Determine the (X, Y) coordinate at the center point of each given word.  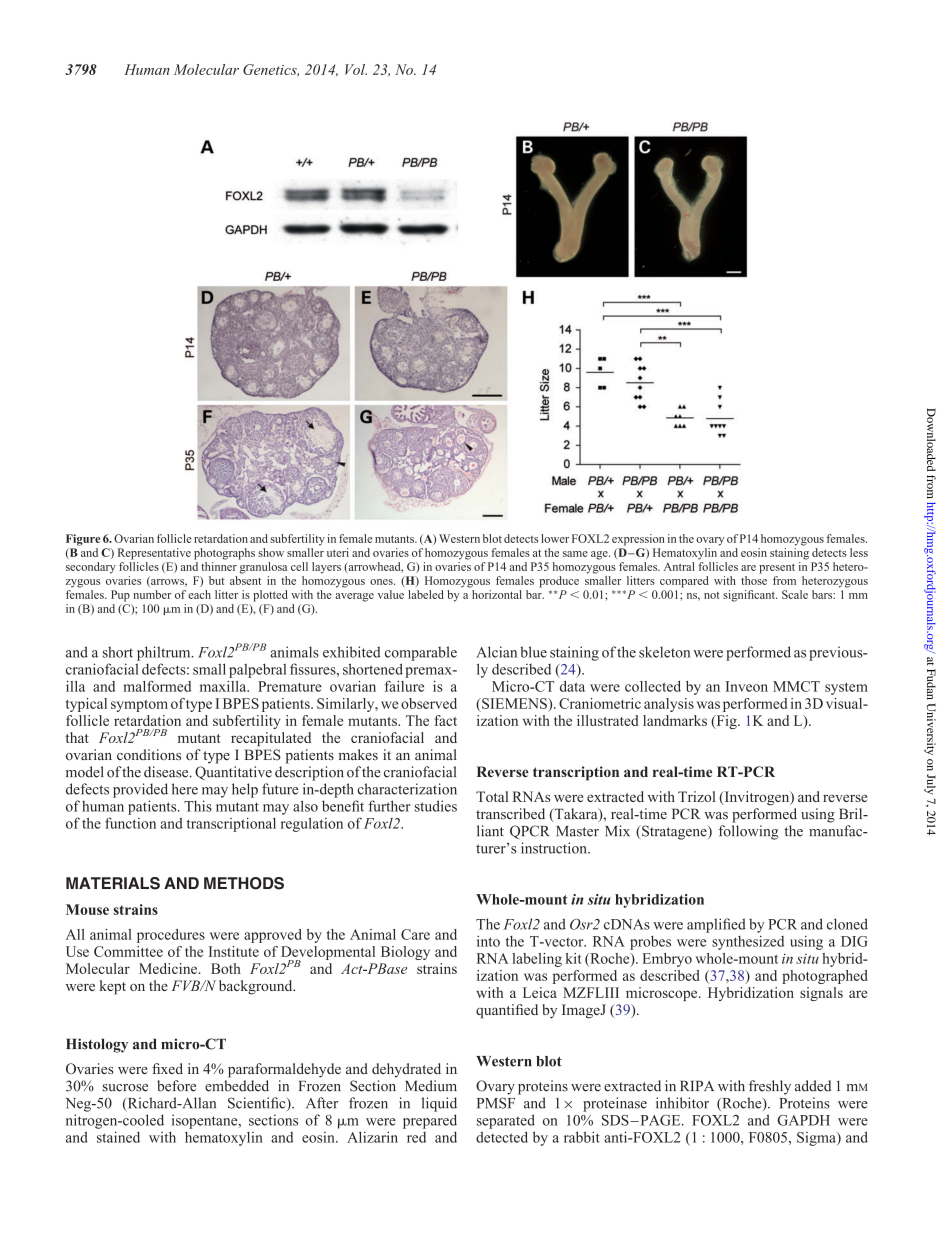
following (748, 832)
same (575, 554)
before (176, 1086)
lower (555, 538)
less (859, 552)
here (185, 789)
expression (638, 540)
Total (492, 796)
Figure (83, 540)
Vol (356, 69)
